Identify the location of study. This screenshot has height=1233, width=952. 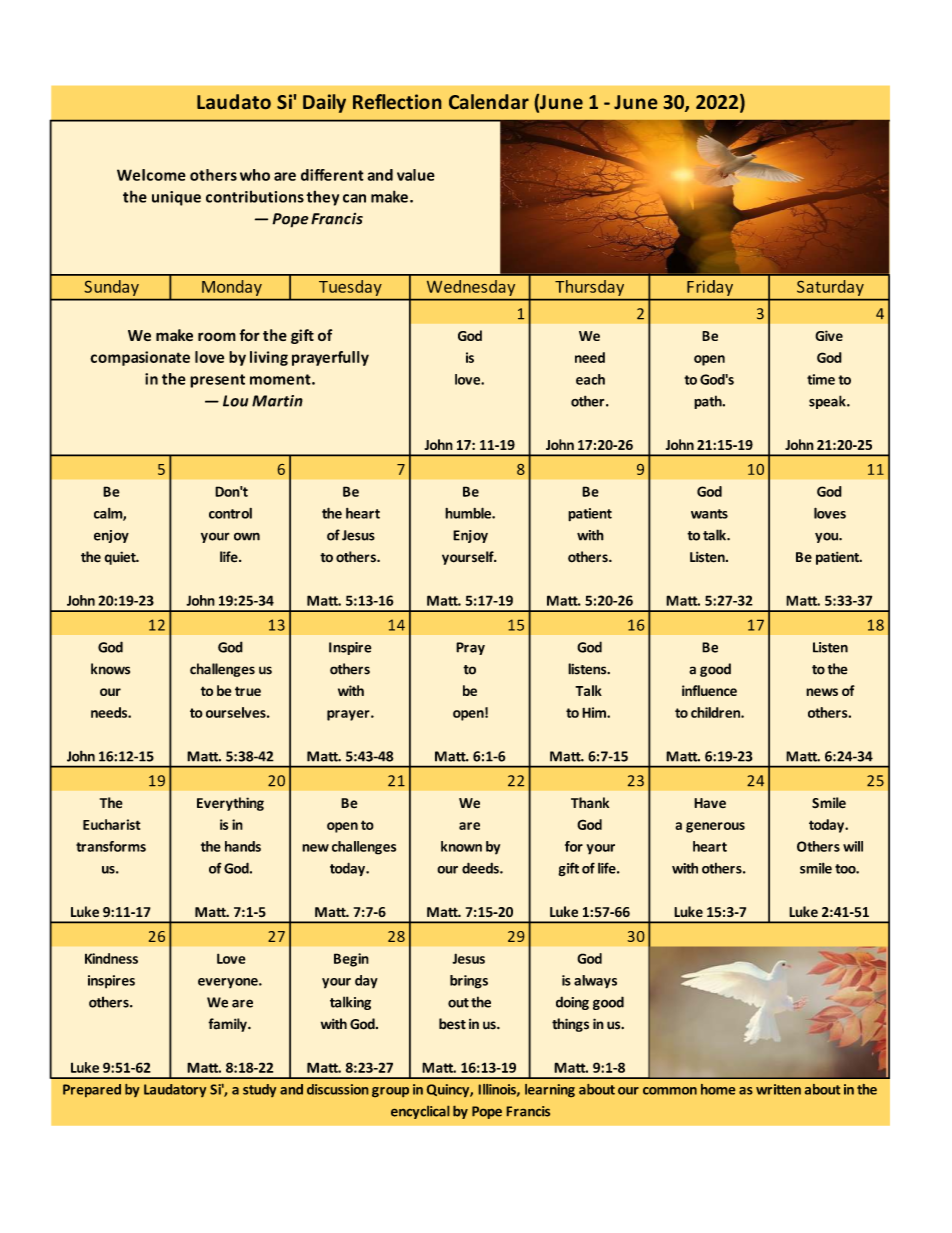
(259, 1090).
